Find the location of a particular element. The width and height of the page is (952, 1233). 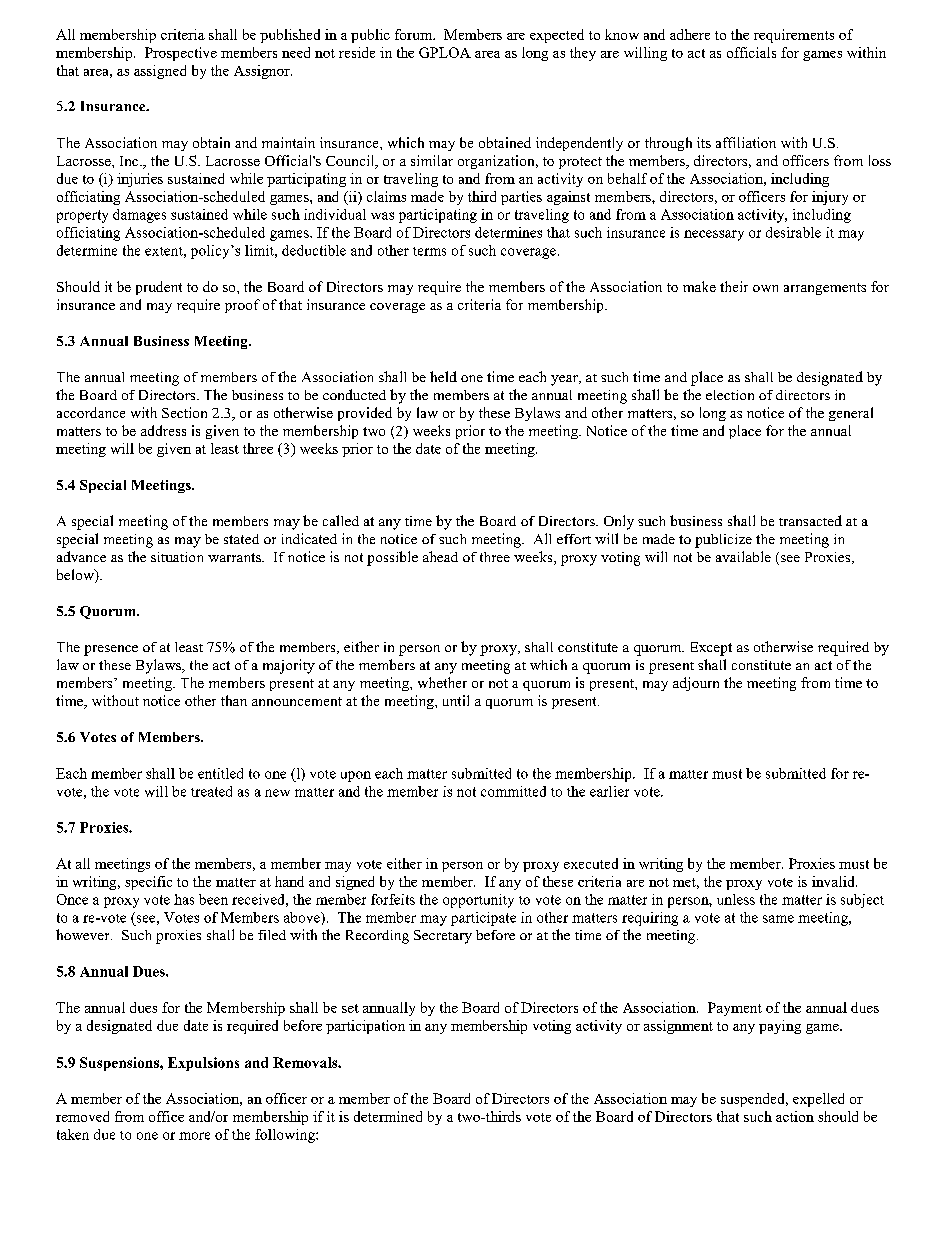

participation is located at coordinates (365, 1027).
